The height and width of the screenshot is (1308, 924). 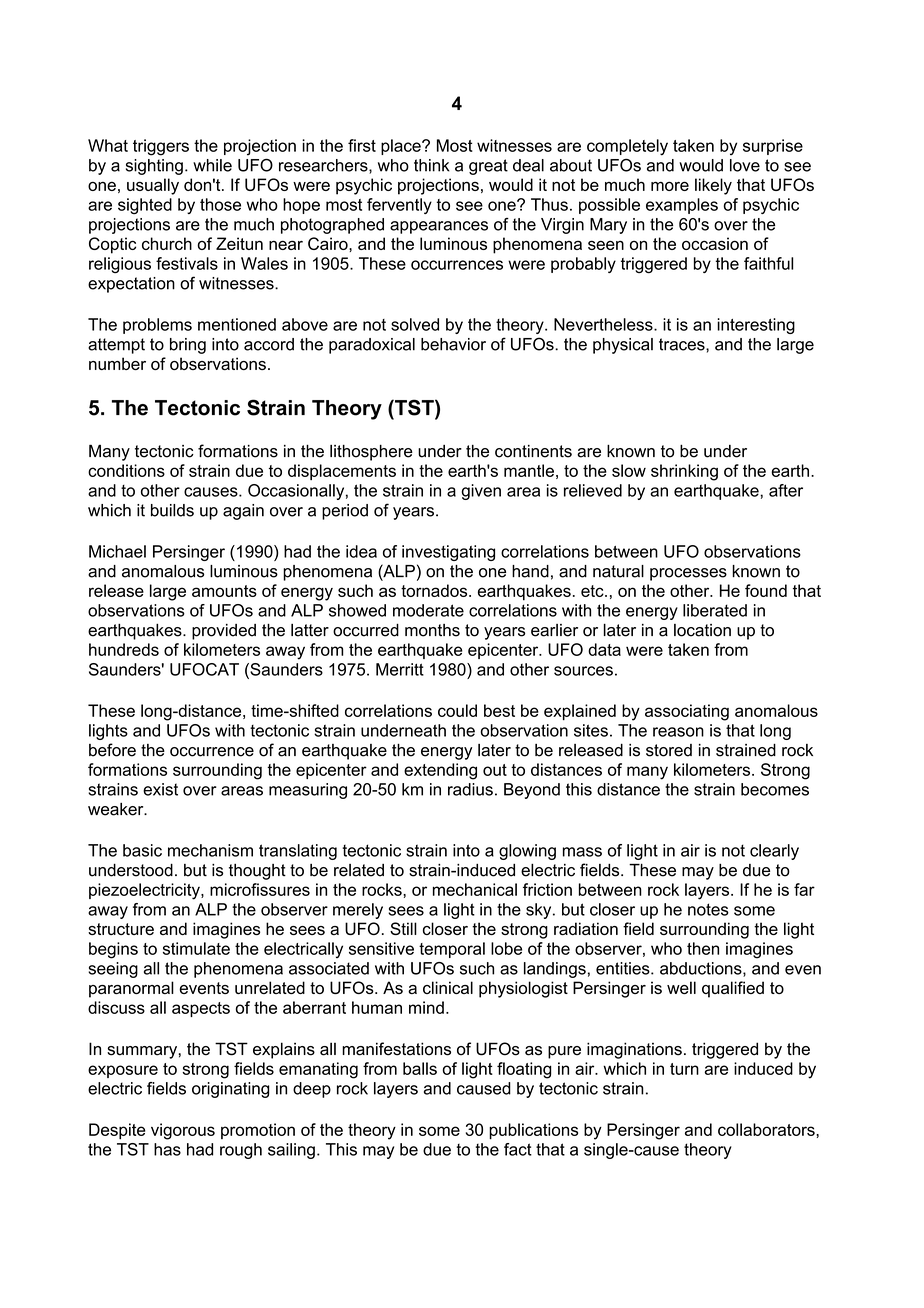 What do you see at coordinates (224, 632) in the screenshot?
I see `provided` at bounding box center [224, 632].
